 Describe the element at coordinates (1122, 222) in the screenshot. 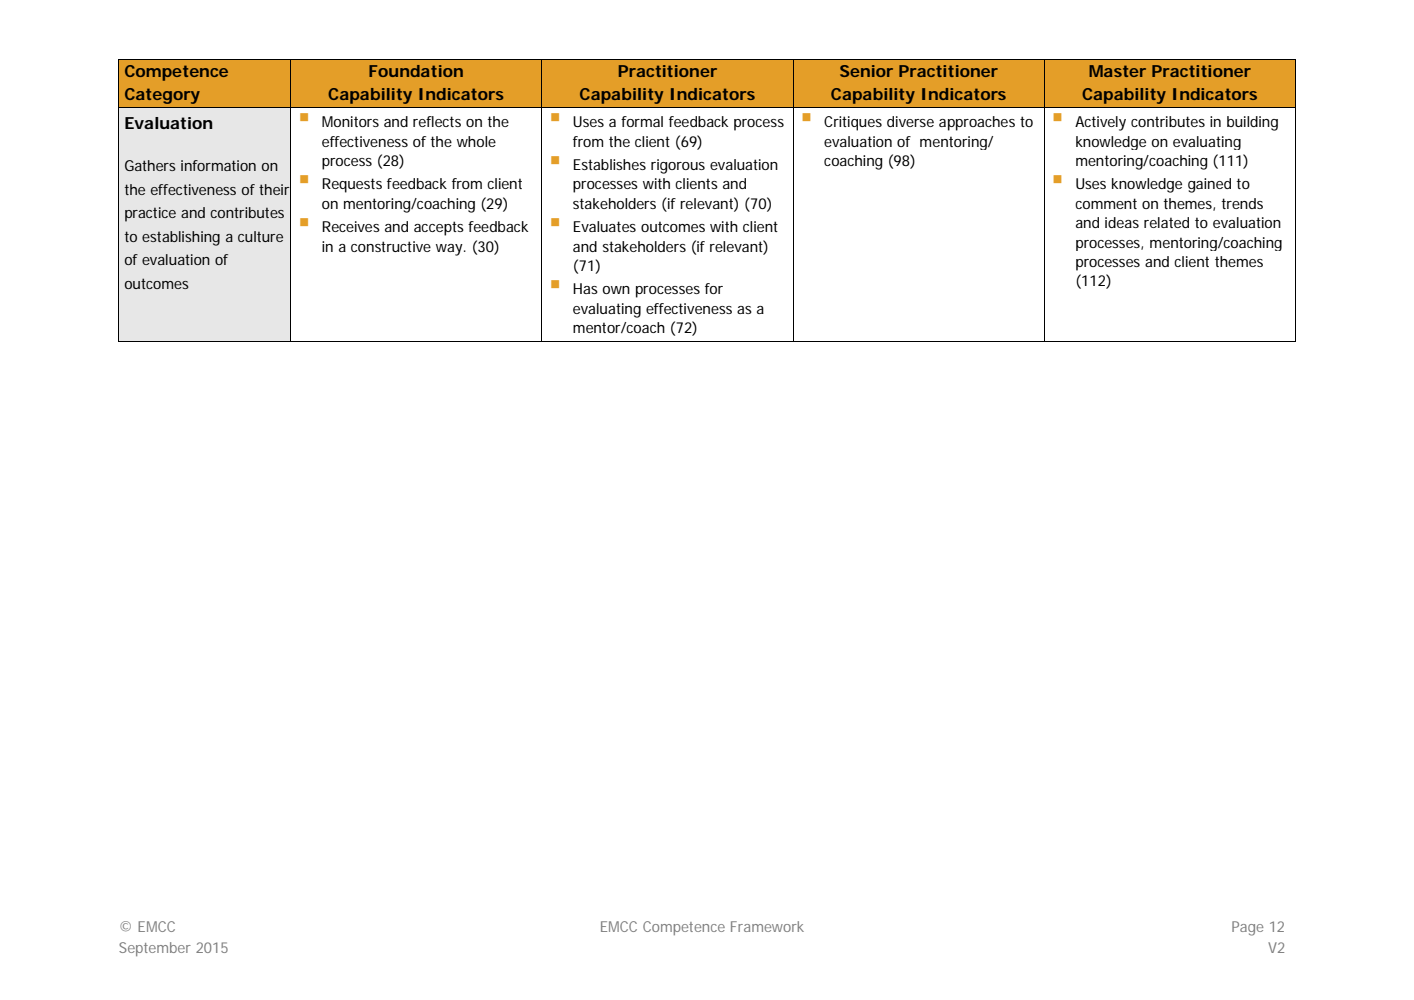

I see `ideas` at that location.
